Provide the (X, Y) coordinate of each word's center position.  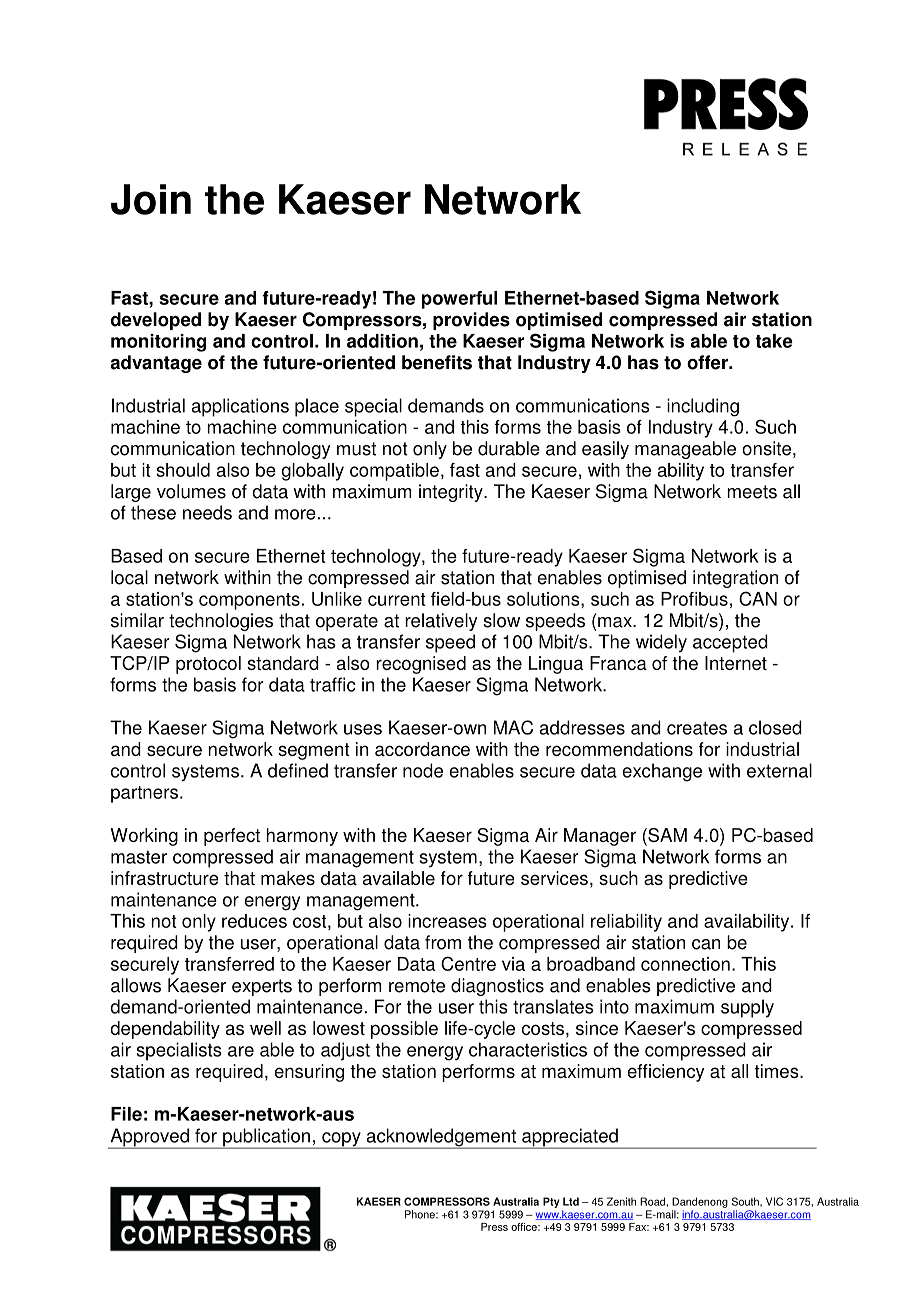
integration (735, 579)
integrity (452, 493)
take (774, 341)
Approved (149, 1138)
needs (207, 512)
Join (151, 199)
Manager (600, 837)
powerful (459, 300)
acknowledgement (441, 1138)
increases (447, 921)
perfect (232, 837)
